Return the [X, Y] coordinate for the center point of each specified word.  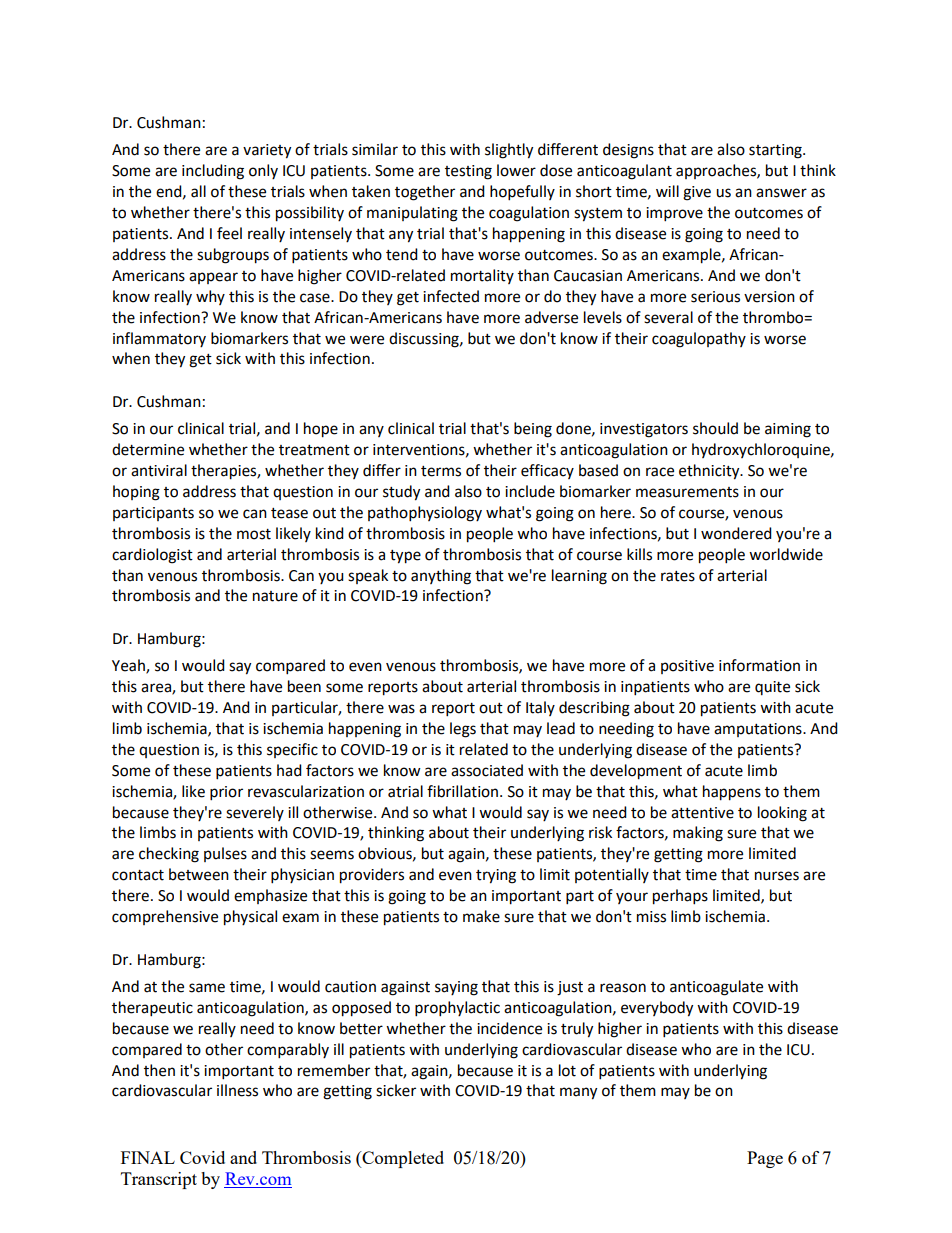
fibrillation [464, 791]
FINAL [148, 1157]
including [213, 172]
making [698, 834]
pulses [225, 854]
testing [468, 172]
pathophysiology [425, 514]
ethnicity [710, 472]
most [254, 534]
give [697, 193]
